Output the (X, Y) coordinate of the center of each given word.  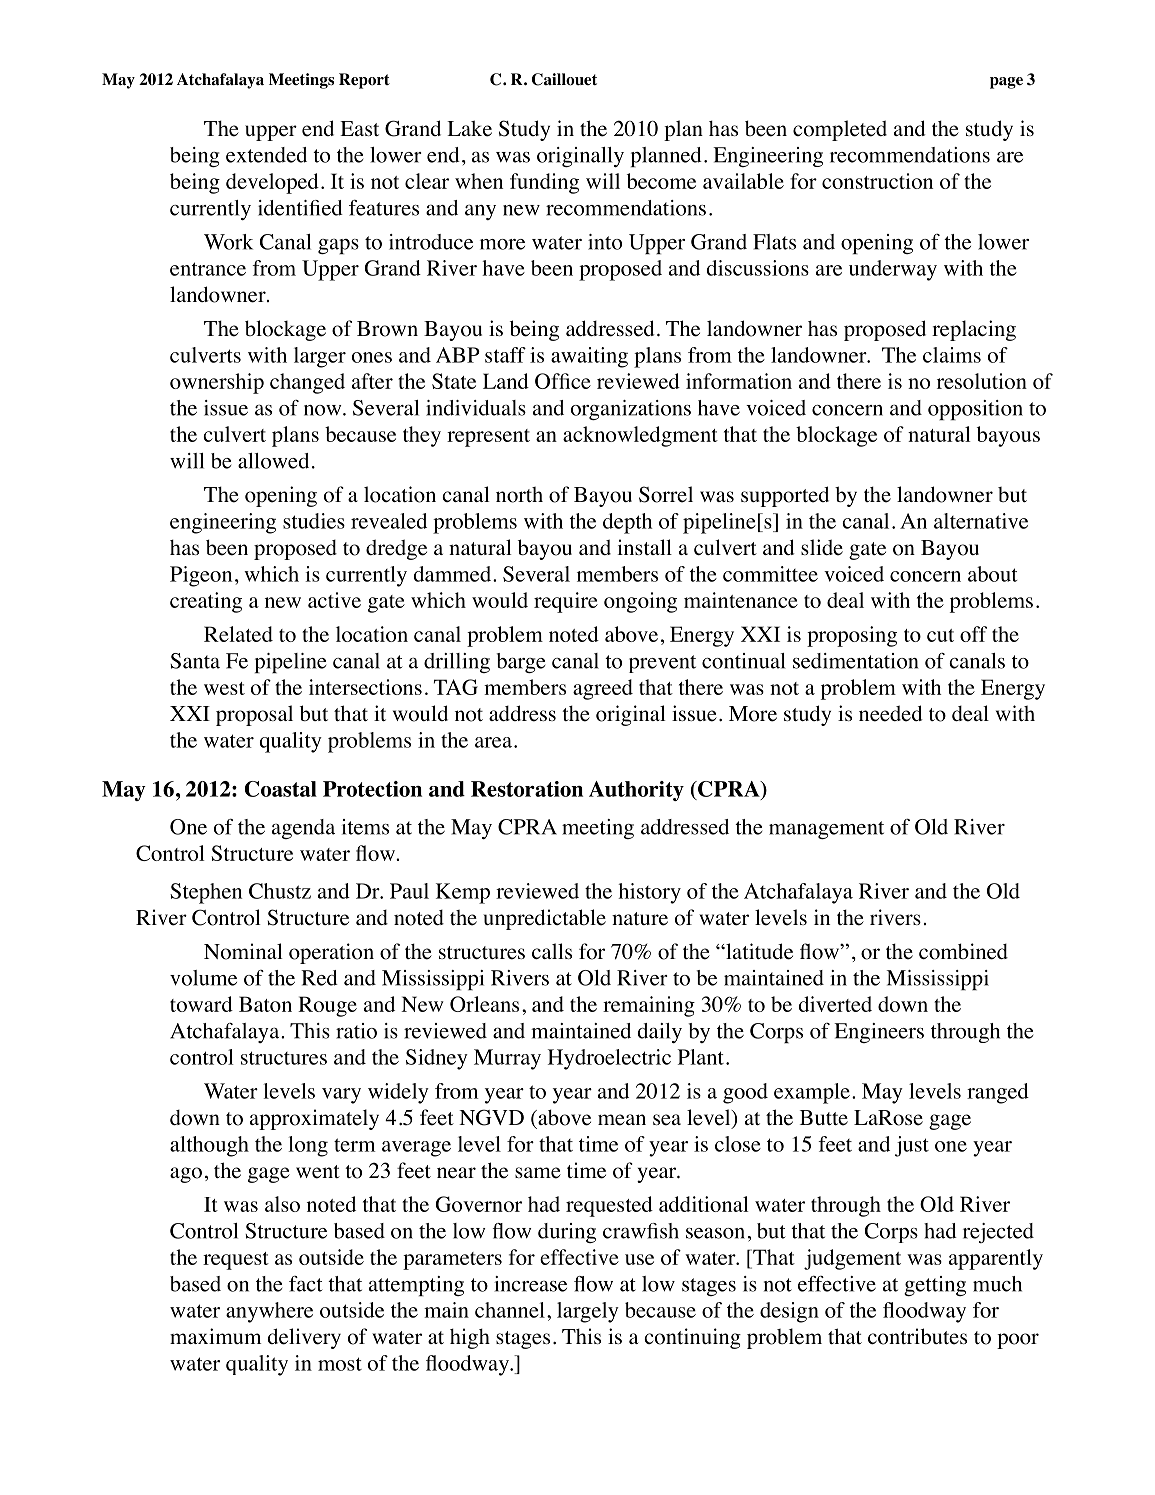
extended (266, 155)
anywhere (269, 1312)
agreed (603, 689)
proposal (254, 715)
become (661, 181)
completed (840, 130)
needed (891, 713)
